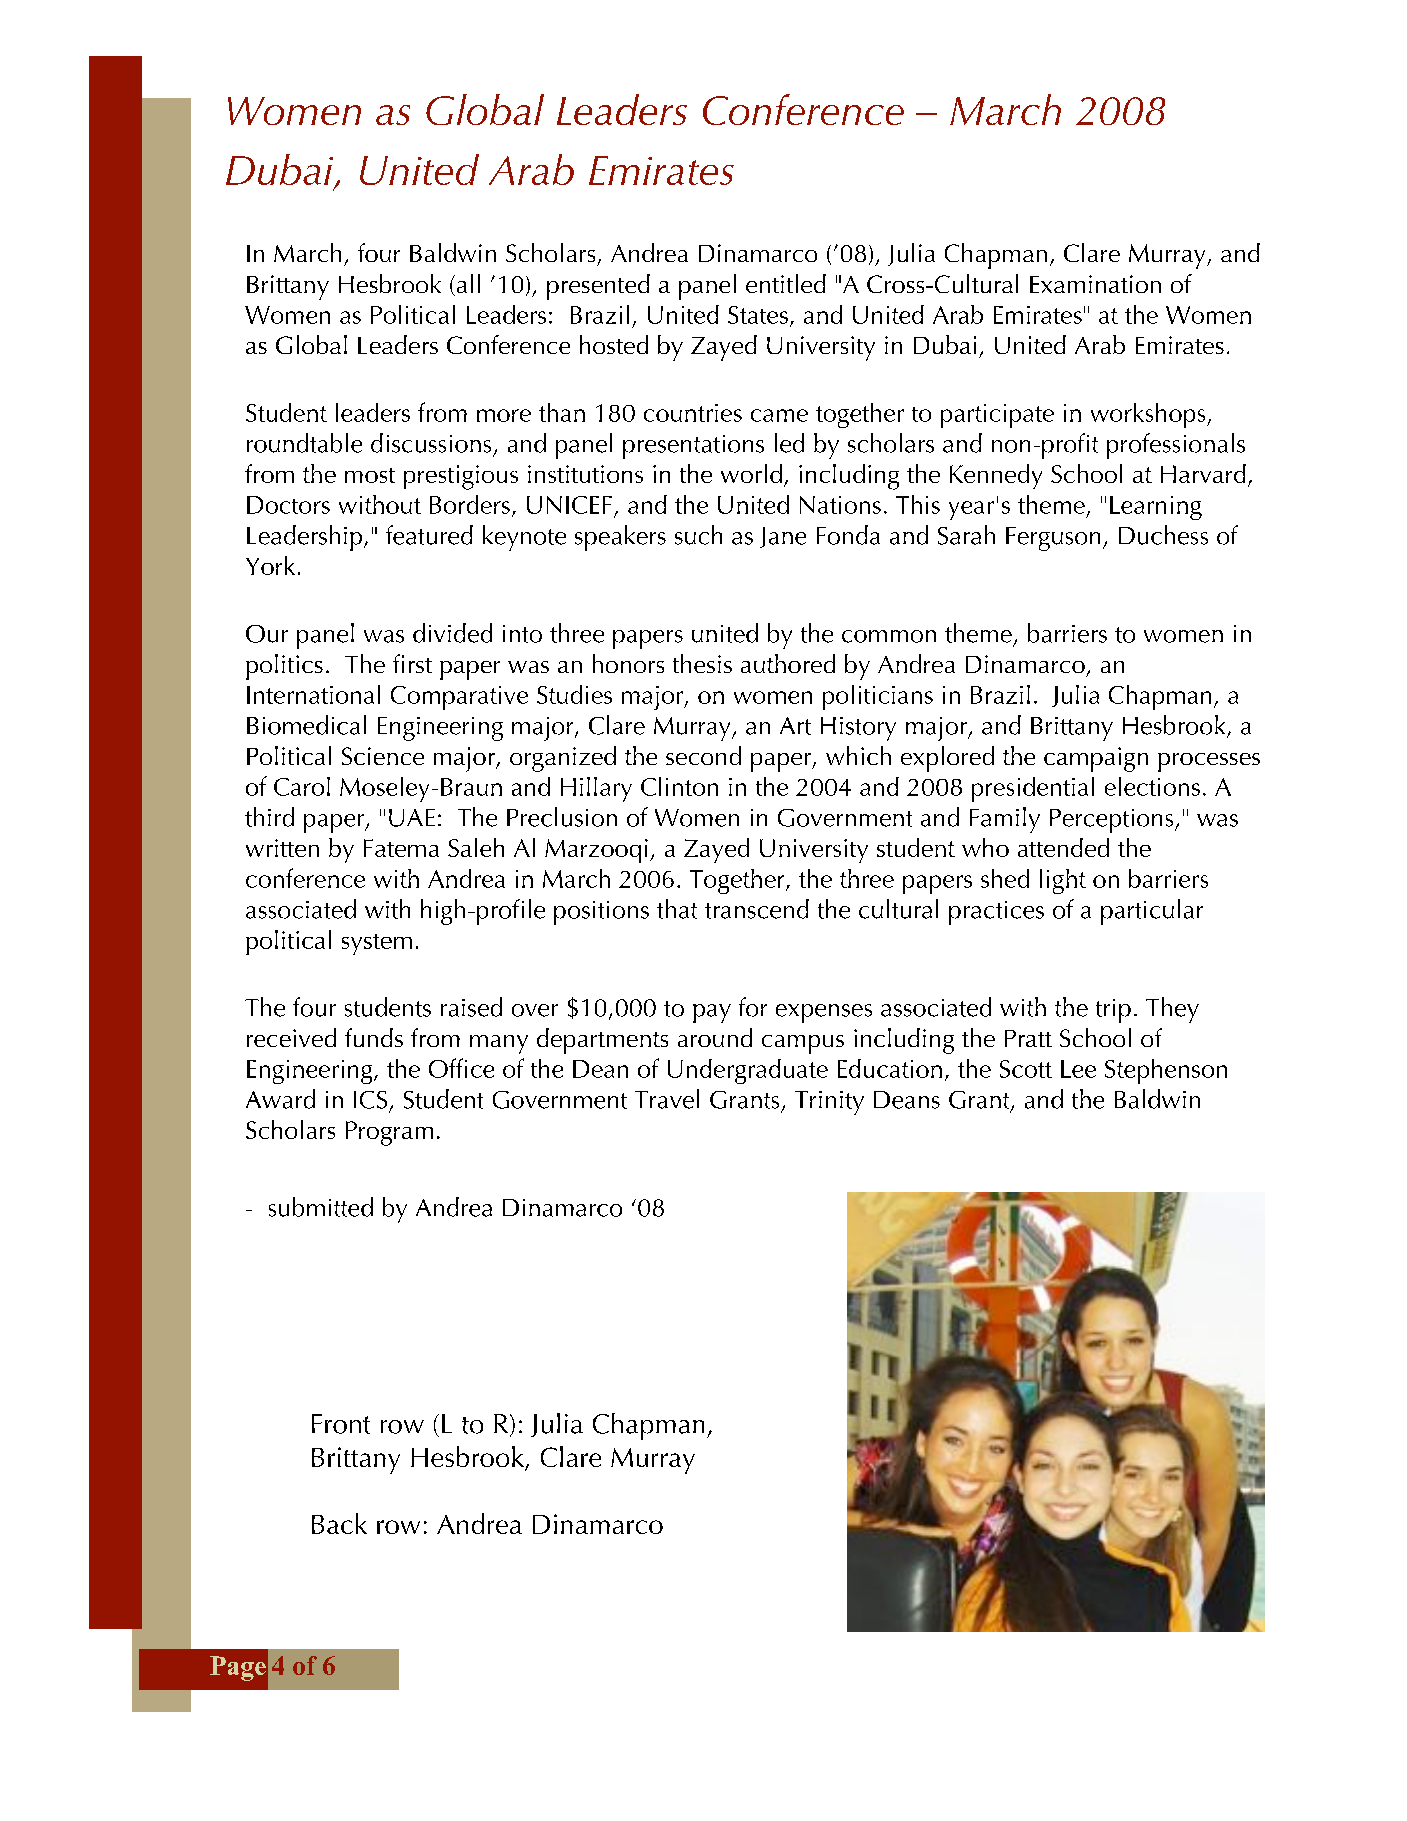  I want to click on thesis, so click(702, 663).
